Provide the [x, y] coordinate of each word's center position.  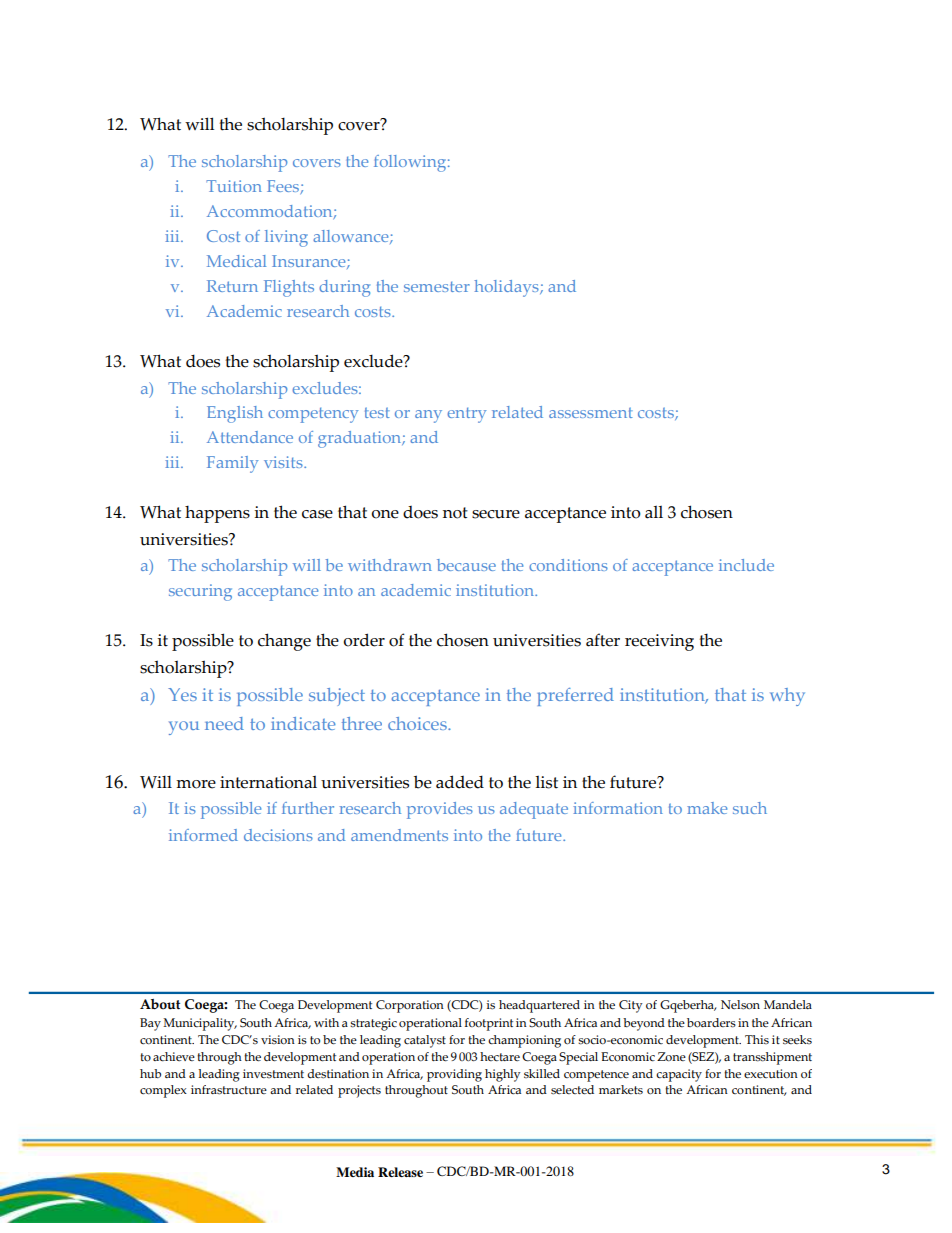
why [787, 697]
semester [437, 286]
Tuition [234, 186]
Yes [182, 694]
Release [400, 1172]
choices [418, 723]
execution [771, 1074]
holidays [507, 288]
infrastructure [229, 1090]
